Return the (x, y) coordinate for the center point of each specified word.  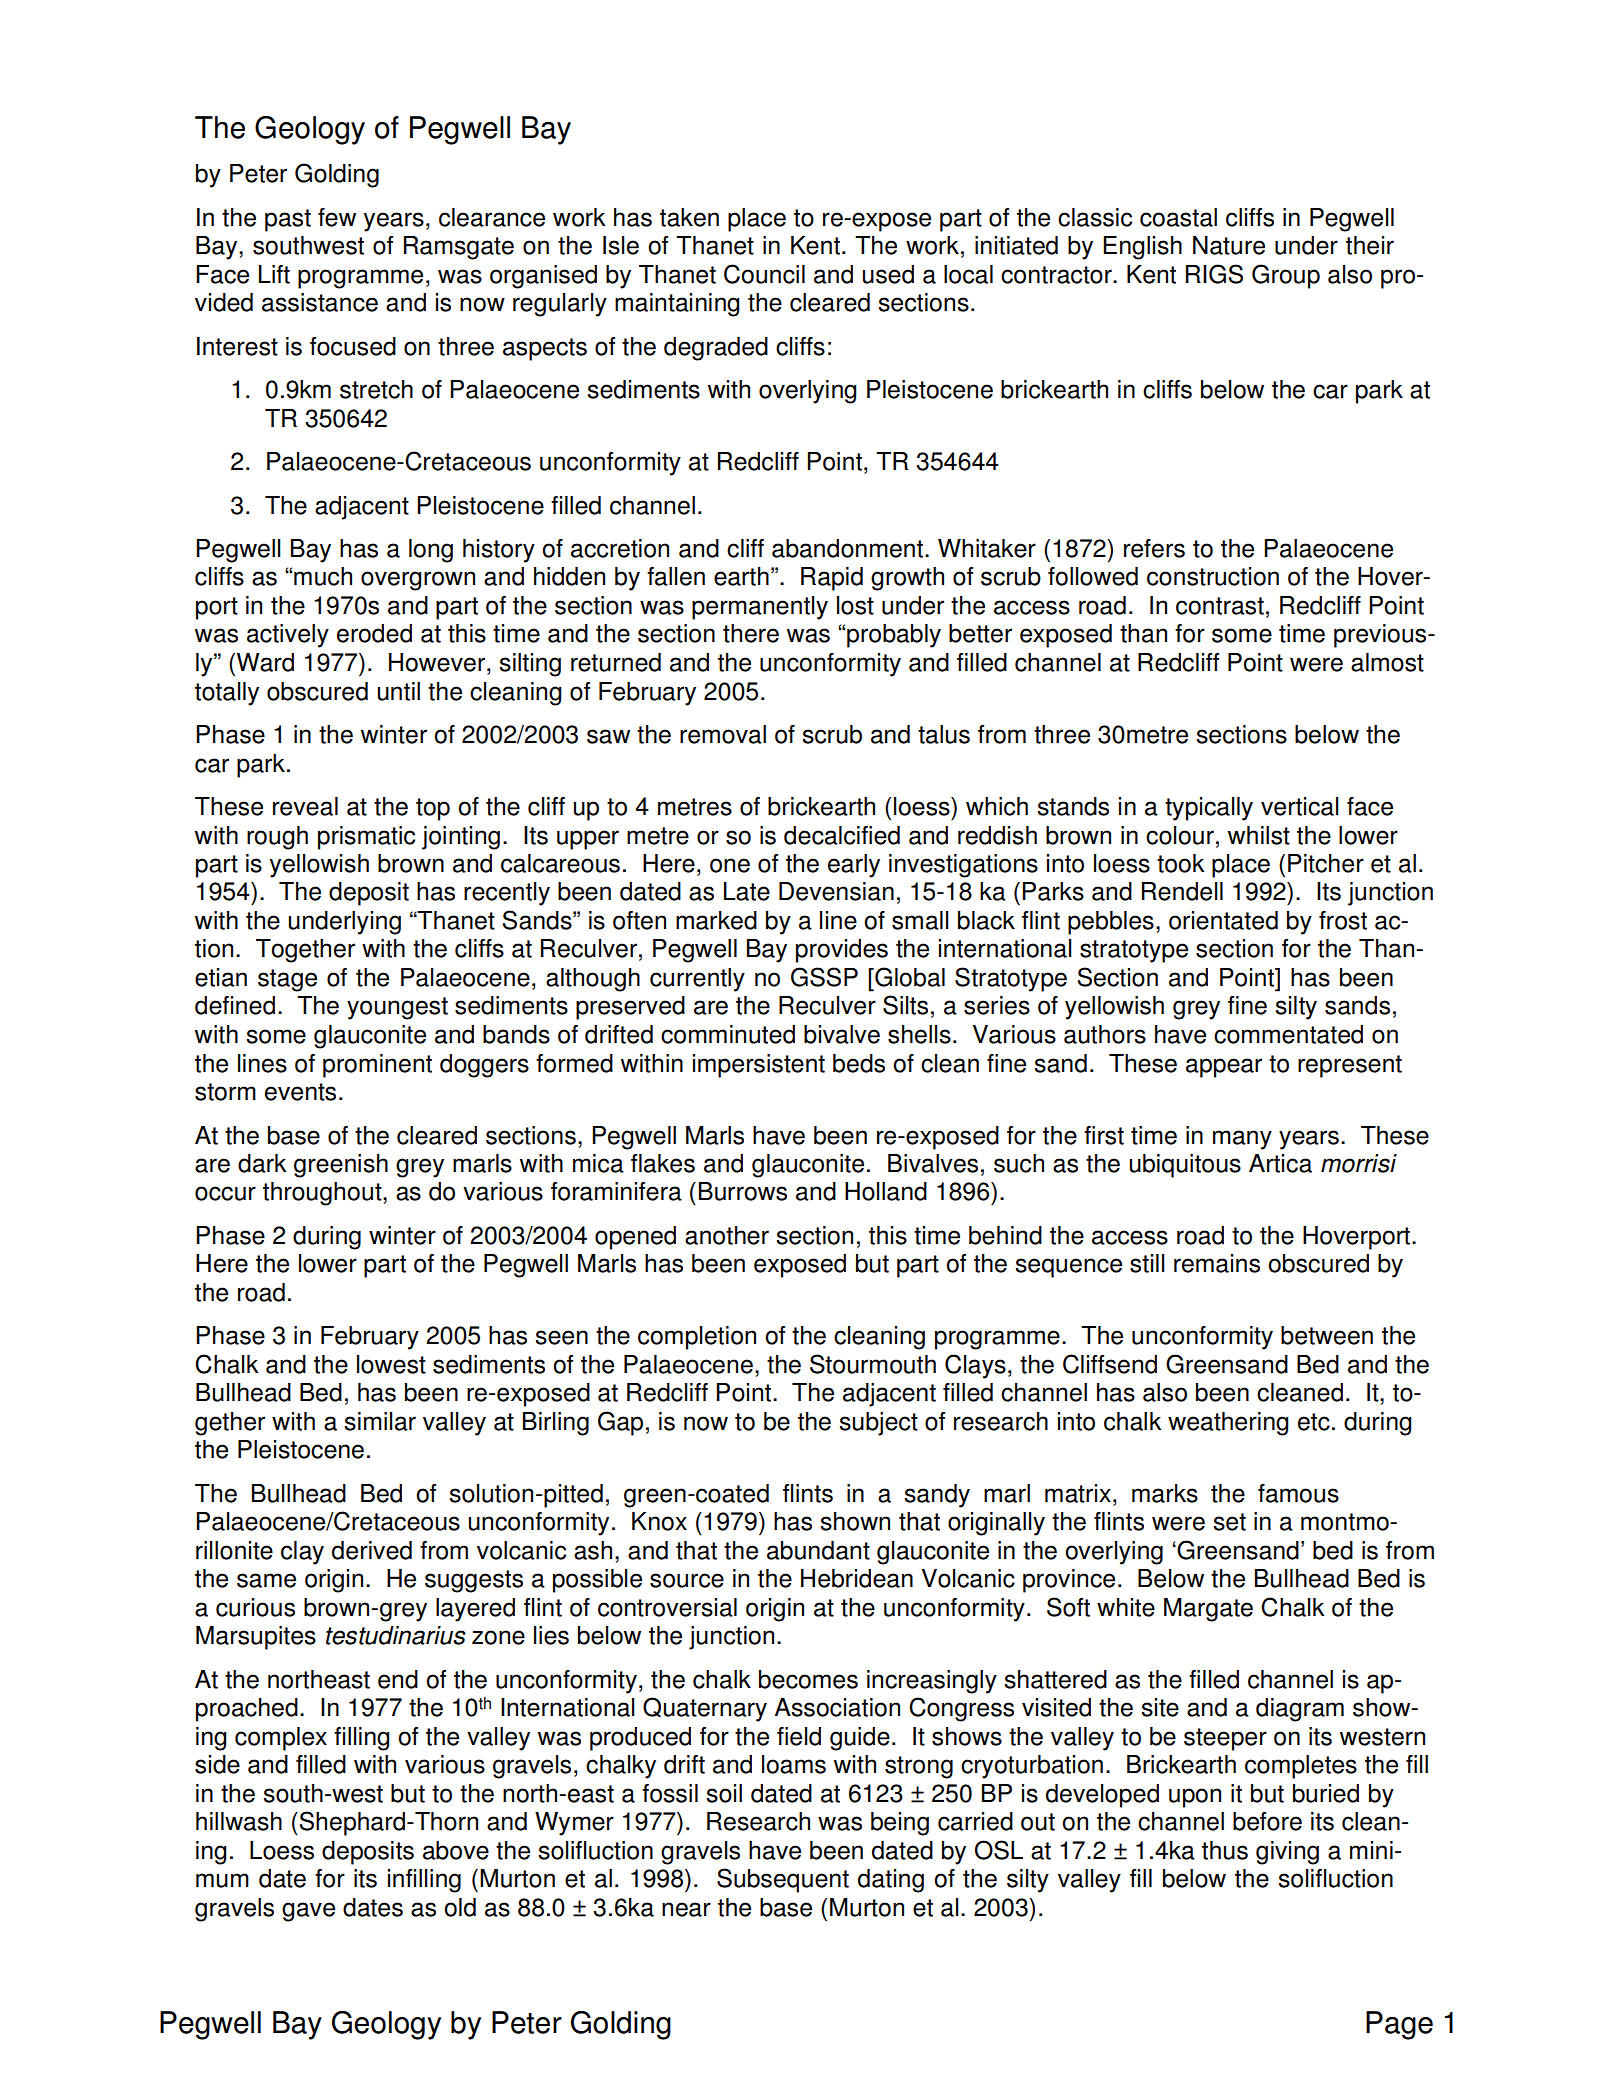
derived (372, 1550)
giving (1287, 1853)
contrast (1220, 606)
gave (308, 1912)
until (399, 691)
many (1242, 1140)
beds (859, 1063)
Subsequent (783, 1880)
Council (764, 274)
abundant (818, 1550)
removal (723, 734)
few (337, 217)
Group (1286, 276)
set (1230, 1522)
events (300, 1092)
